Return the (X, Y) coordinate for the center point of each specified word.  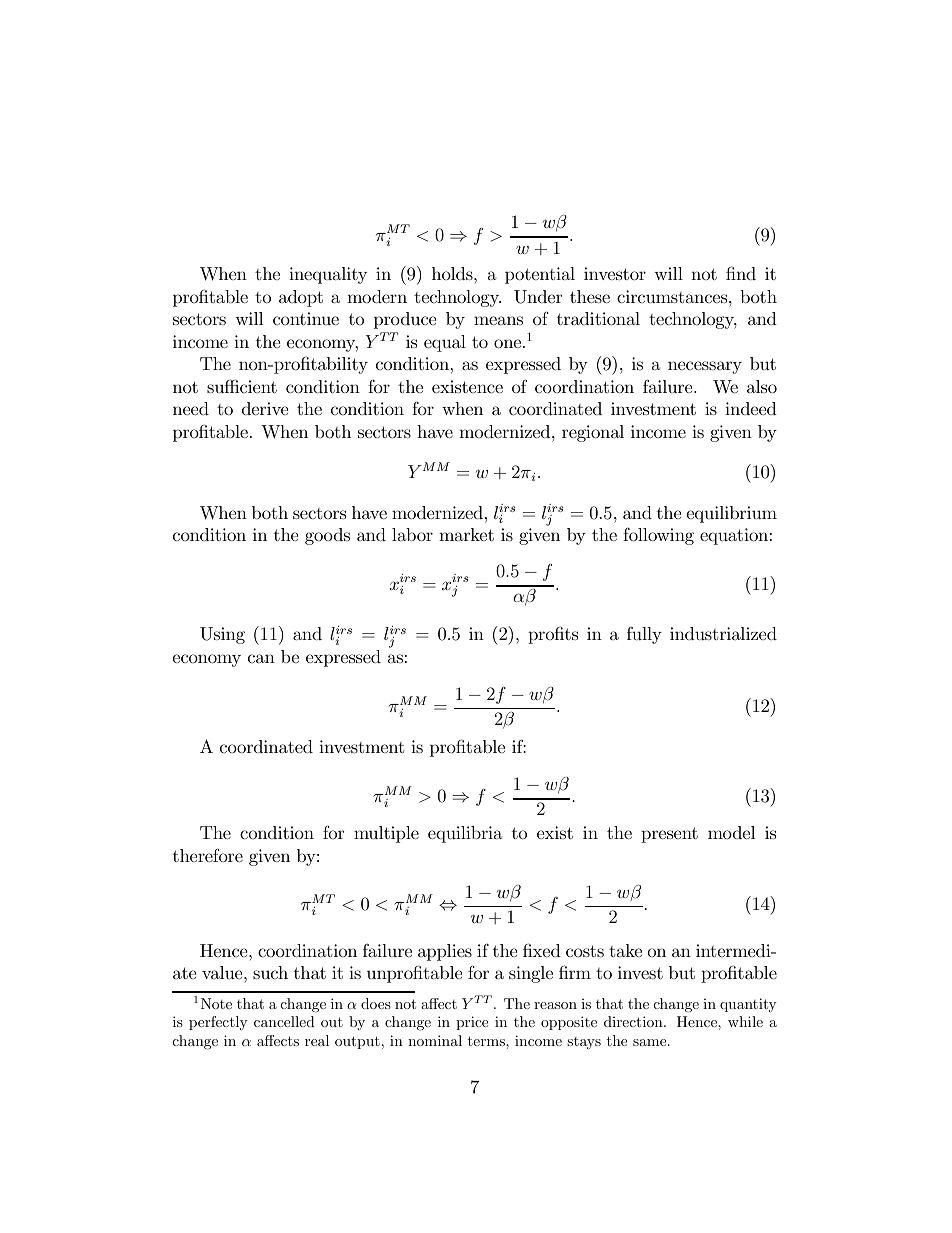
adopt (301, 298)
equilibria (465, 834)
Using (222, 635)
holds (453, 273)
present (669, 835)
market (466, 534)
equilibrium (732, 514)
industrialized (723, 633)
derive (265, 408)
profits (553, 635)
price (472, 1023)
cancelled (284, 1021)
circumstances (673, 297)
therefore (208, 855)
